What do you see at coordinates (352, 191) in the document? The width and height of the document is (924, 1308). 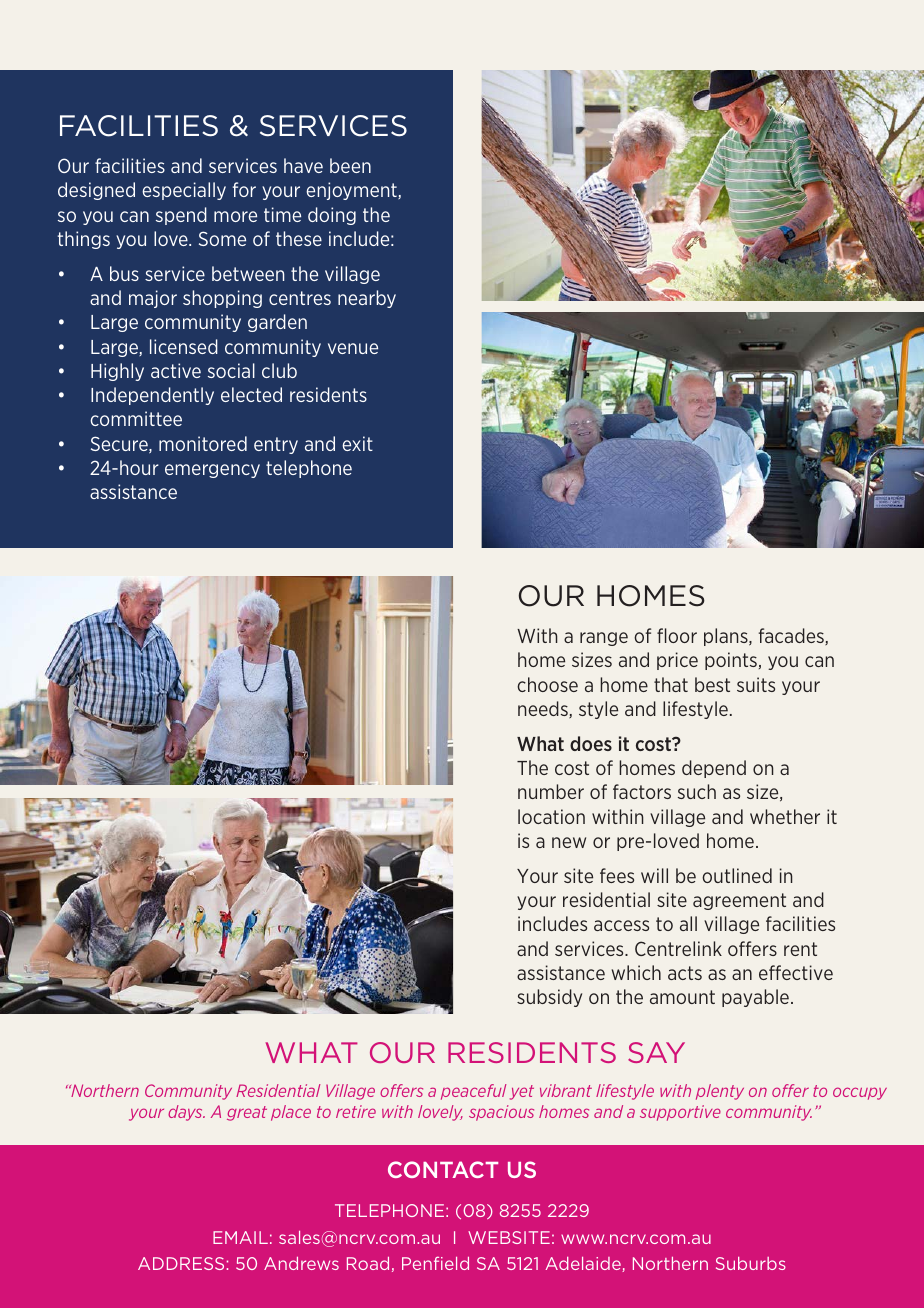 I see `enjoyment` at bounding box center [352, 191].
